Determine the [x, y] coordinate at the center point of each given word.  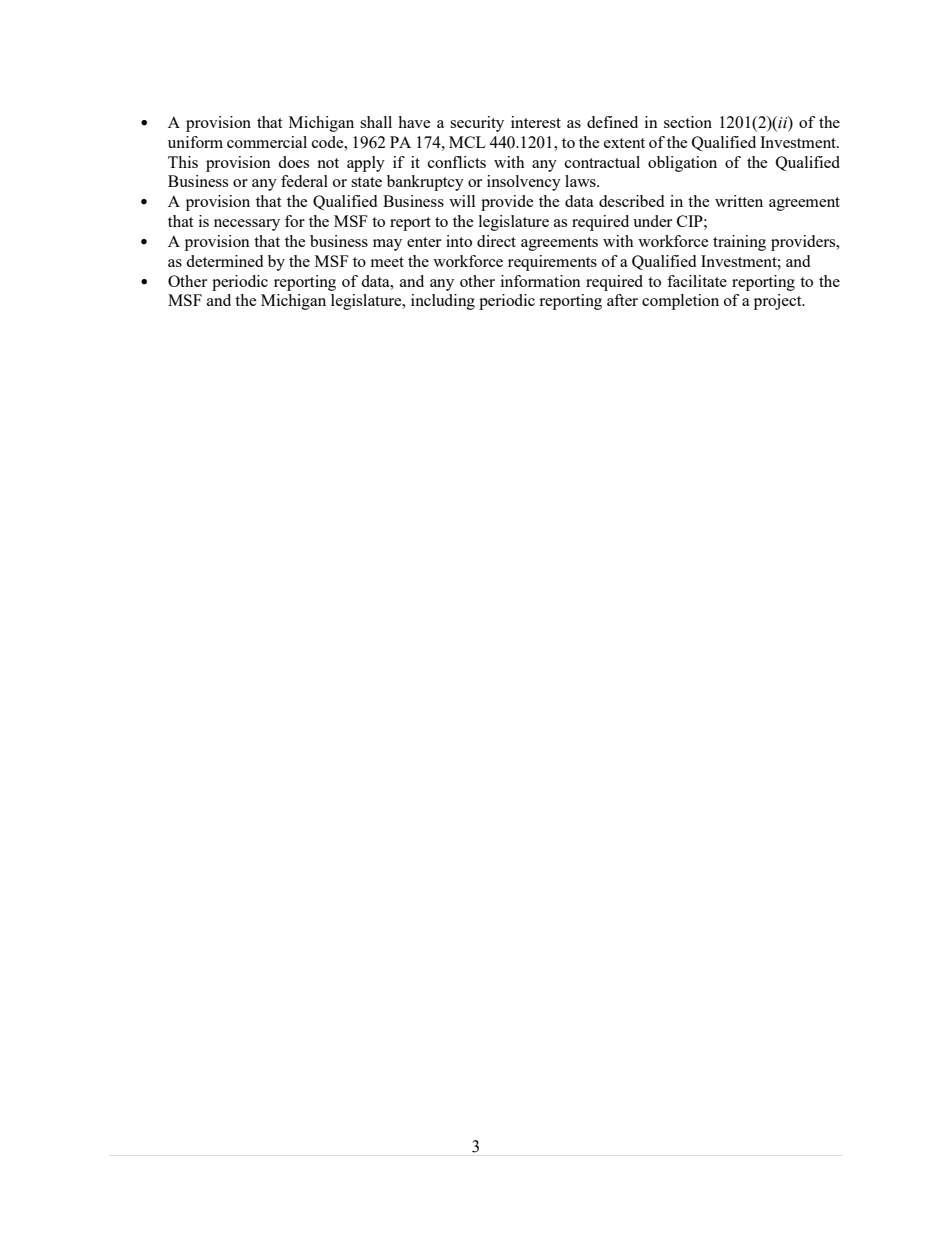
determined [224, 261]
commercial [267, 142]
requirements [552, 263]
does [293, 162]
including [443, 302]
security [477, 124]
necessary [247, 225]
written [739, 201]
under [652, 221]
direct [496, 241]
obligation [682, 164]
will [462, 201]
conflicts [457, 162]
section [688, 122]
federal [304, 181]
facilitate [697, 281]
